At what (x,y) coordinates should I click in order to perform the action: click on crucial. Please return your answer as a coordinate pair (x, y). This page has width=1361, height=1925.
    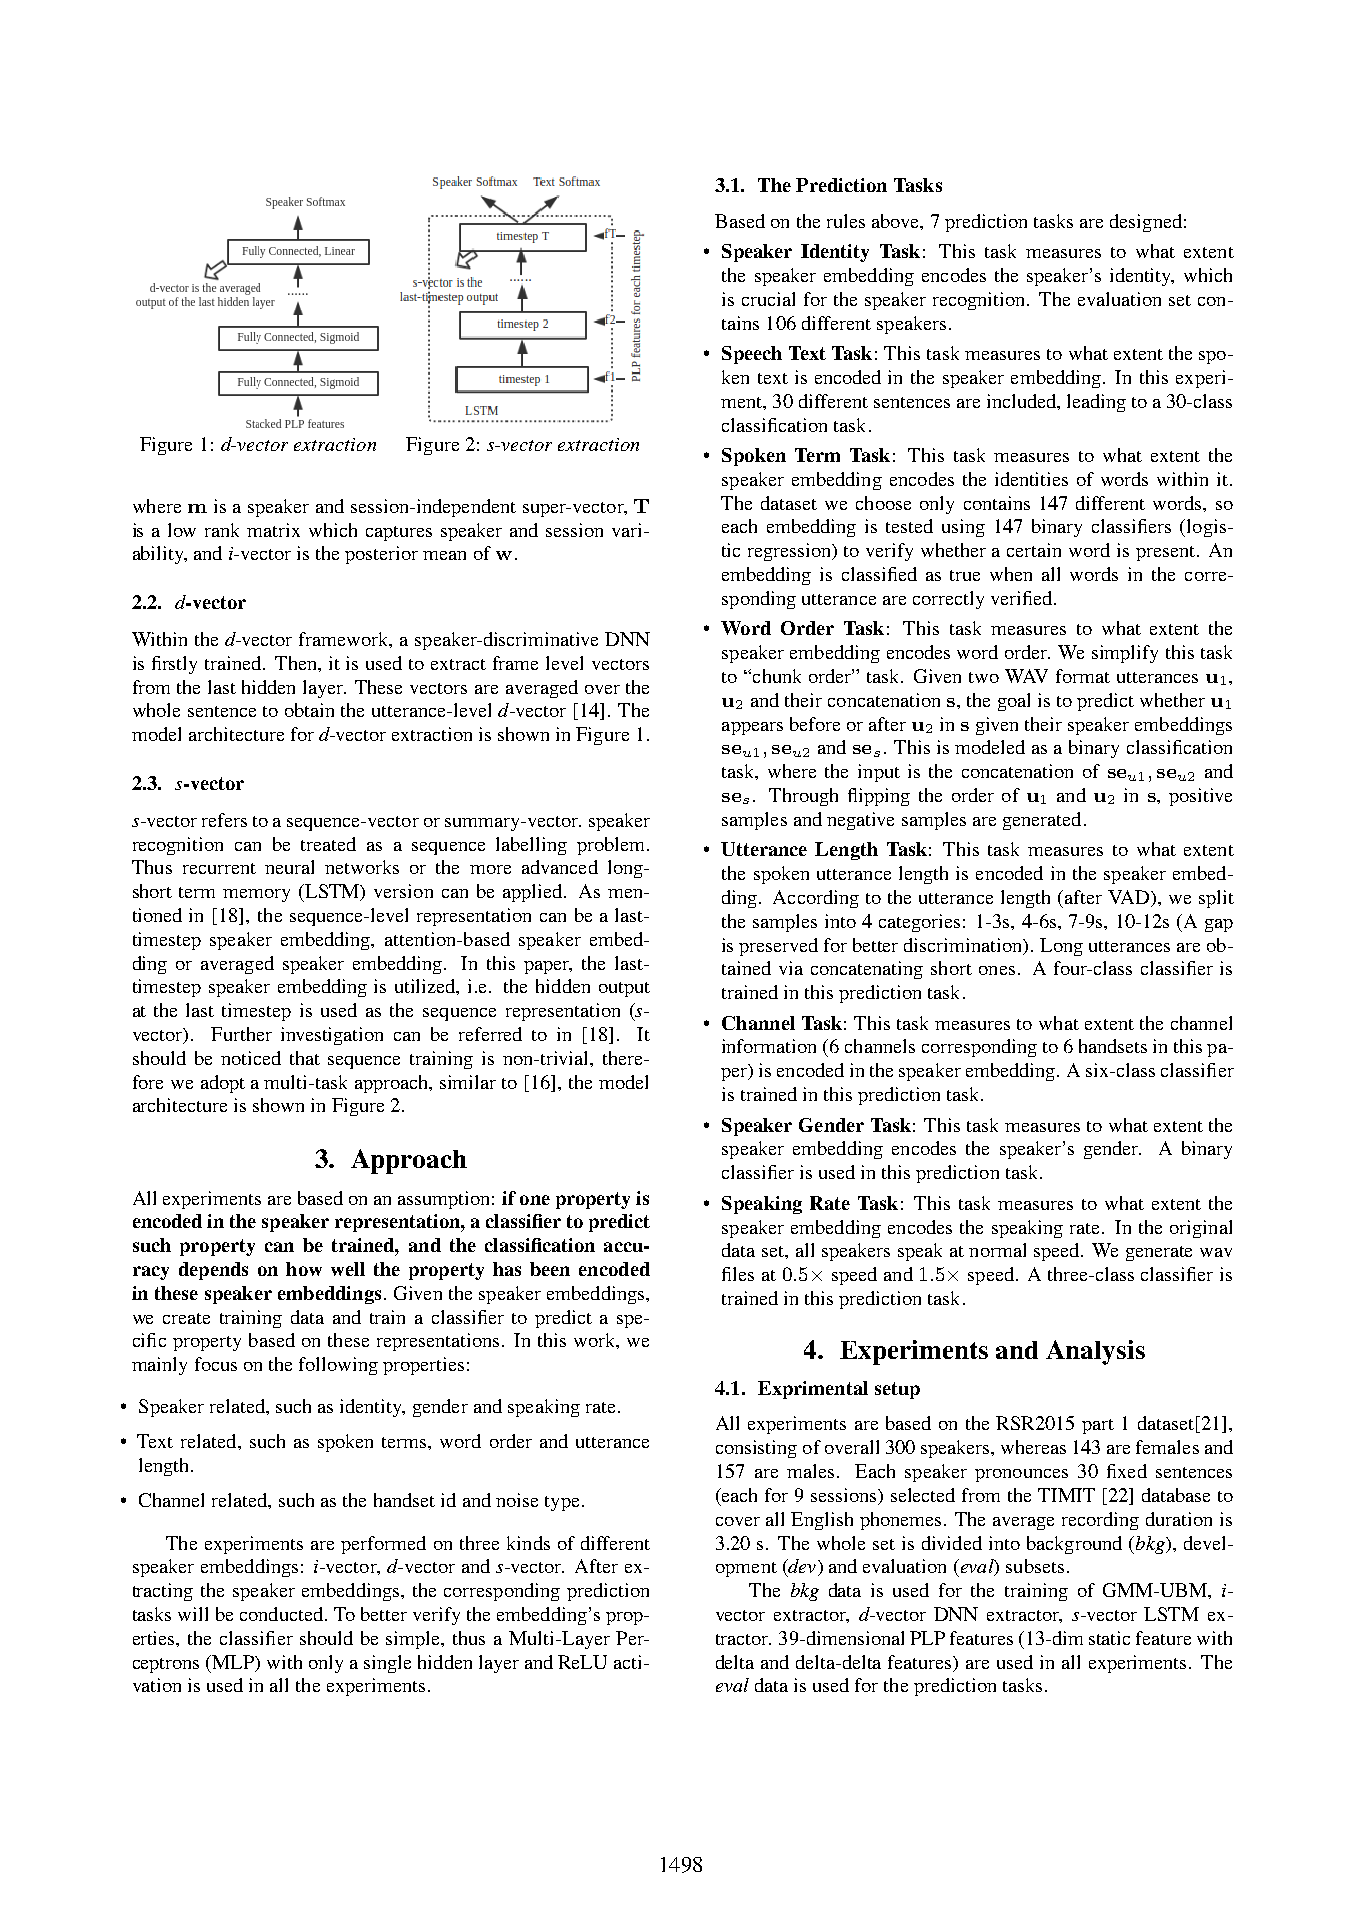
    Looking at the image, I should click on (768, 299).
